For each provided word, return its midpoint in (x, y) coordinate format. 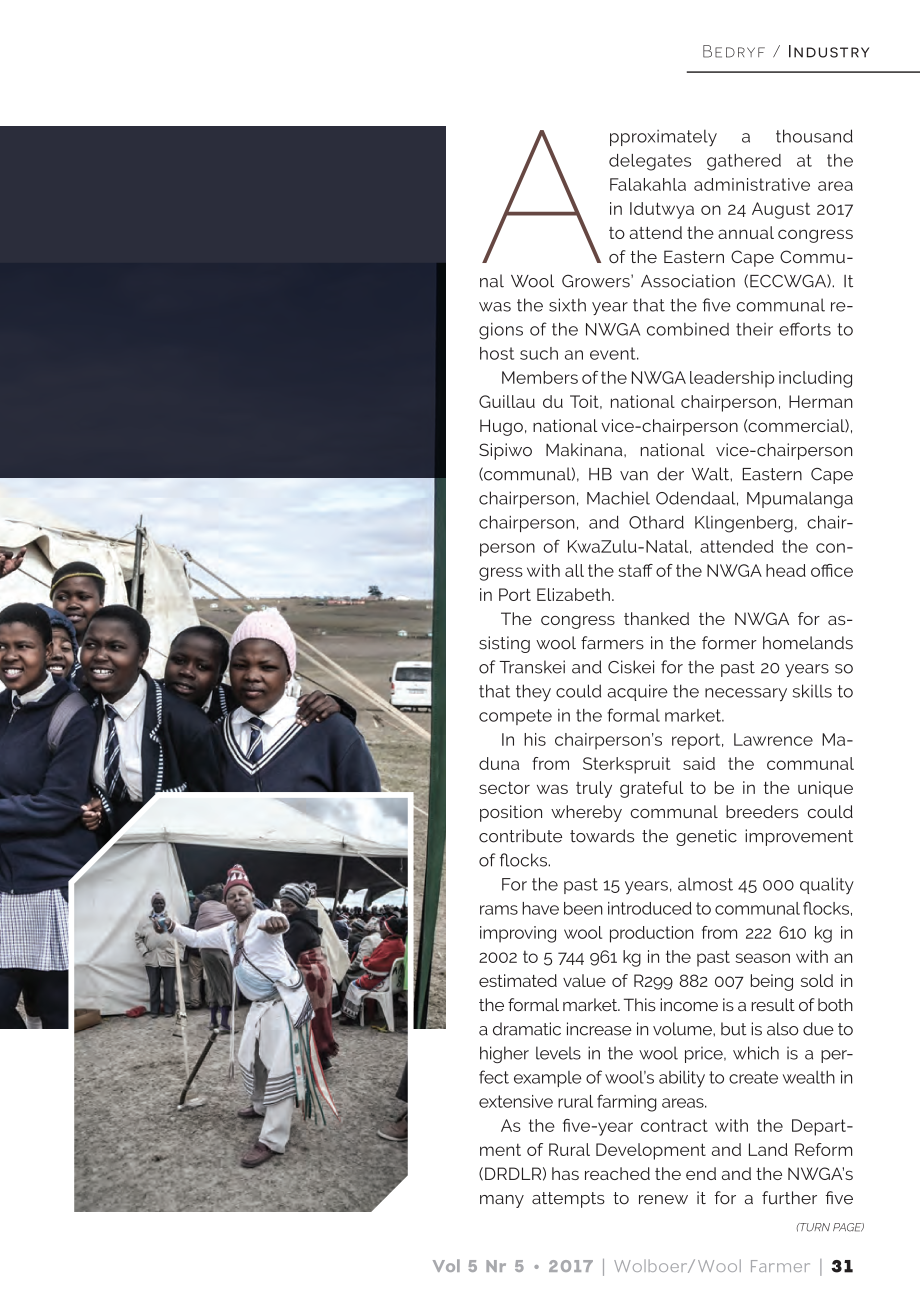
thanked (656, 618)
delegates (650, 162)
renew (663, 1200)
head (786, 570)
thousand (814, 136)
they (533, 693)
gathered (744, 162)
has (565, 1173)
